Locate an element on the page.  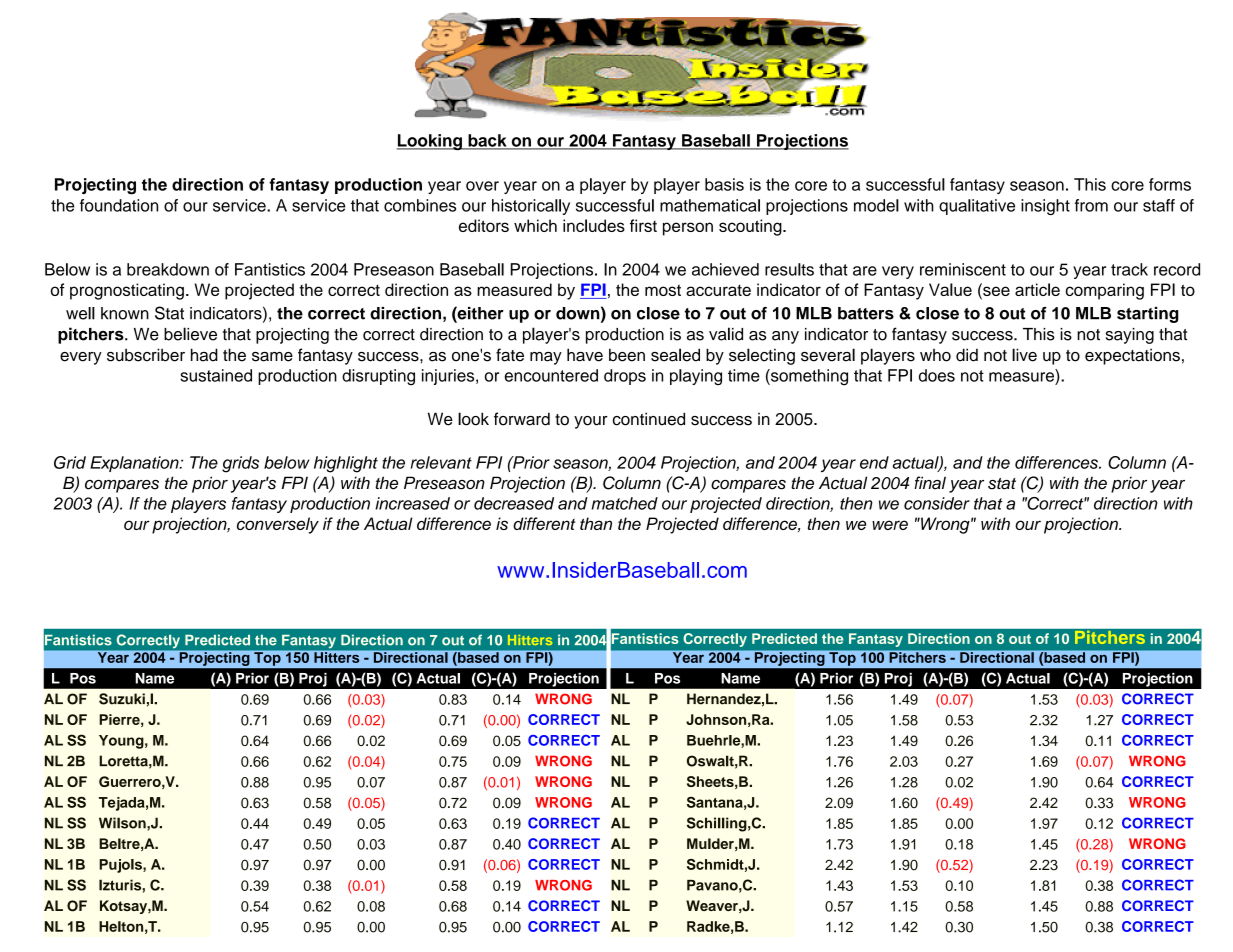
basis is located at coordinates (724, 184).
